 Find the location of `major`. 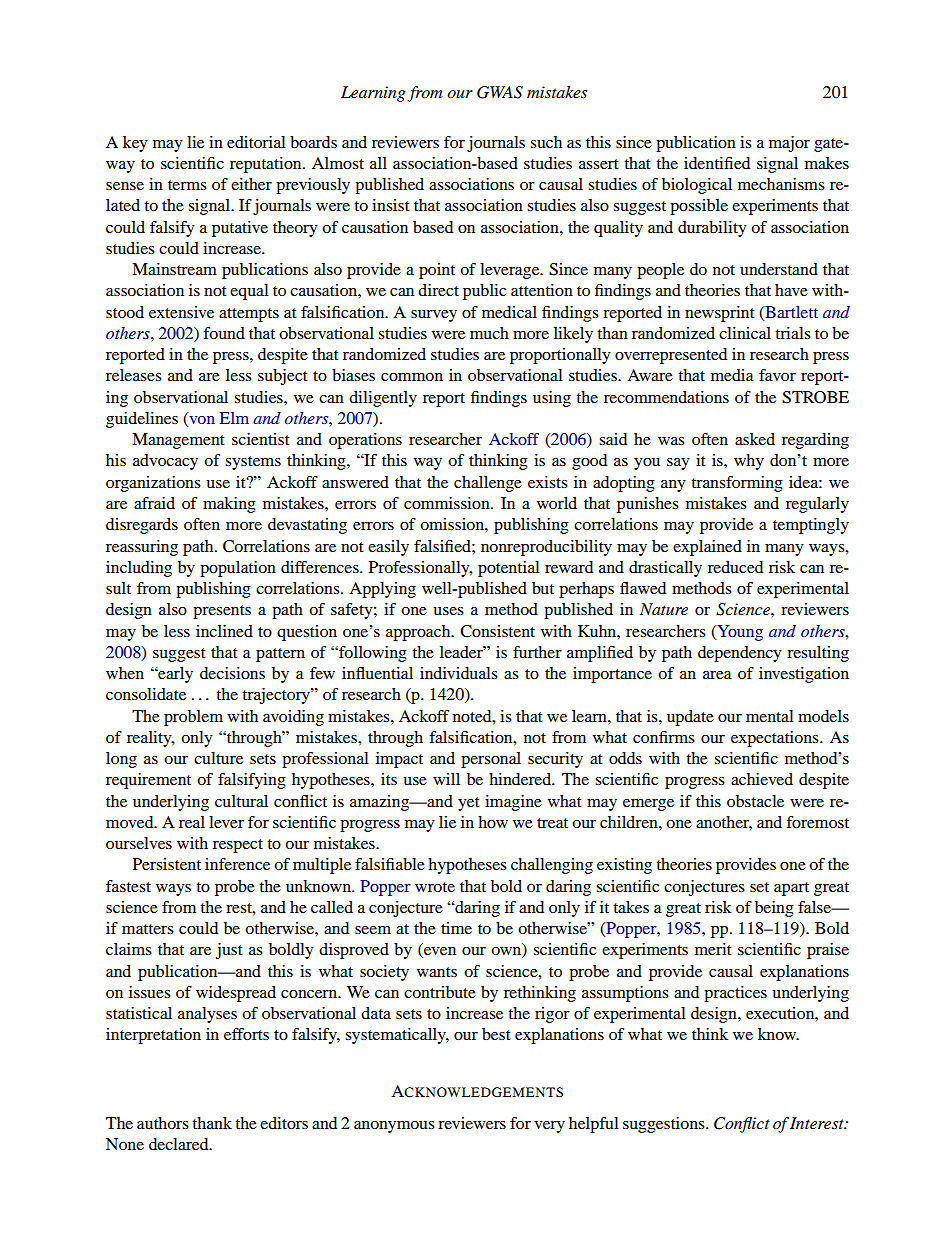

major is located at coordinates (789, 144).
